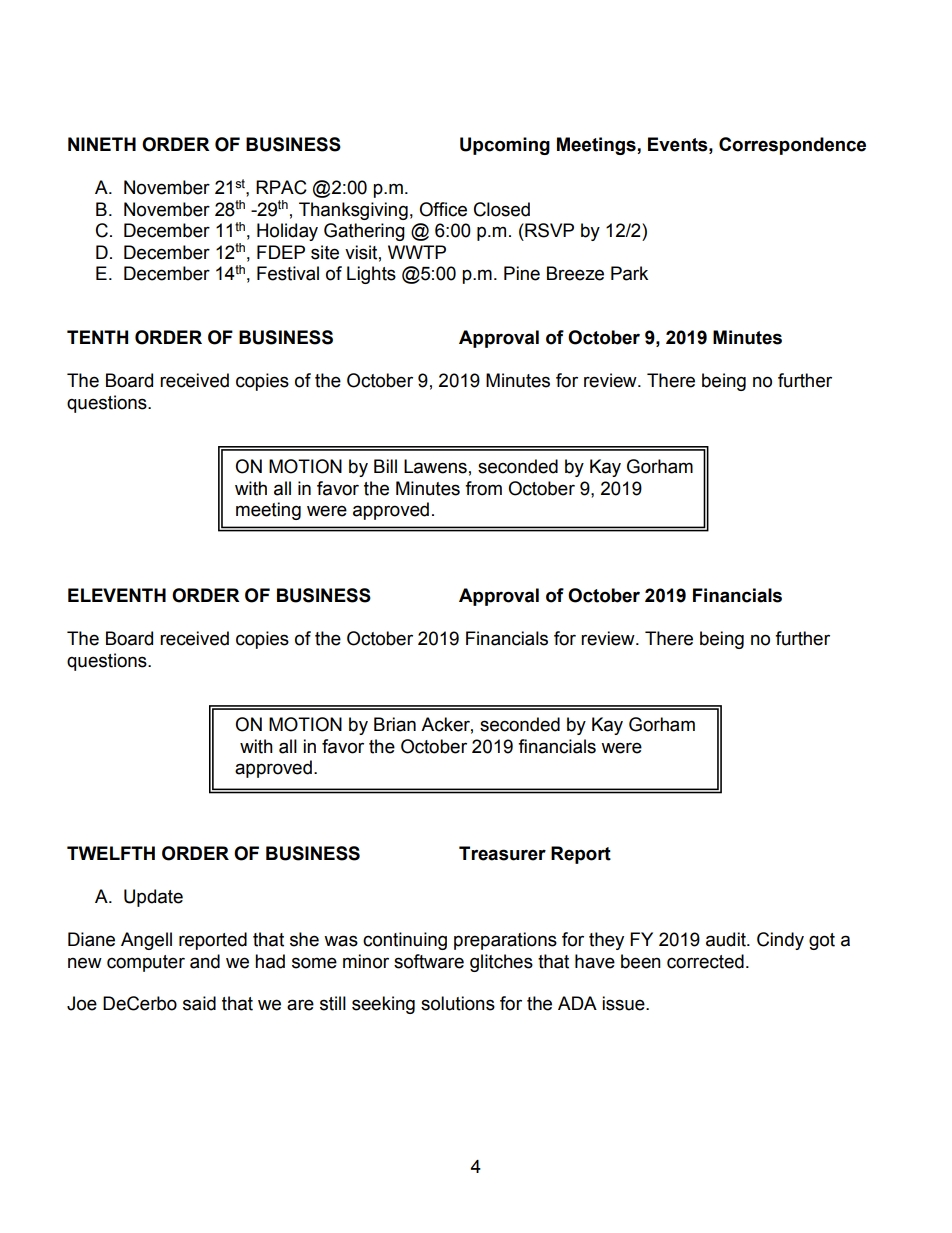 This screenshot has width=952, height=1233. Describe the element at coordinates (429, 961) in the screenshot. I see `software` at that location.
